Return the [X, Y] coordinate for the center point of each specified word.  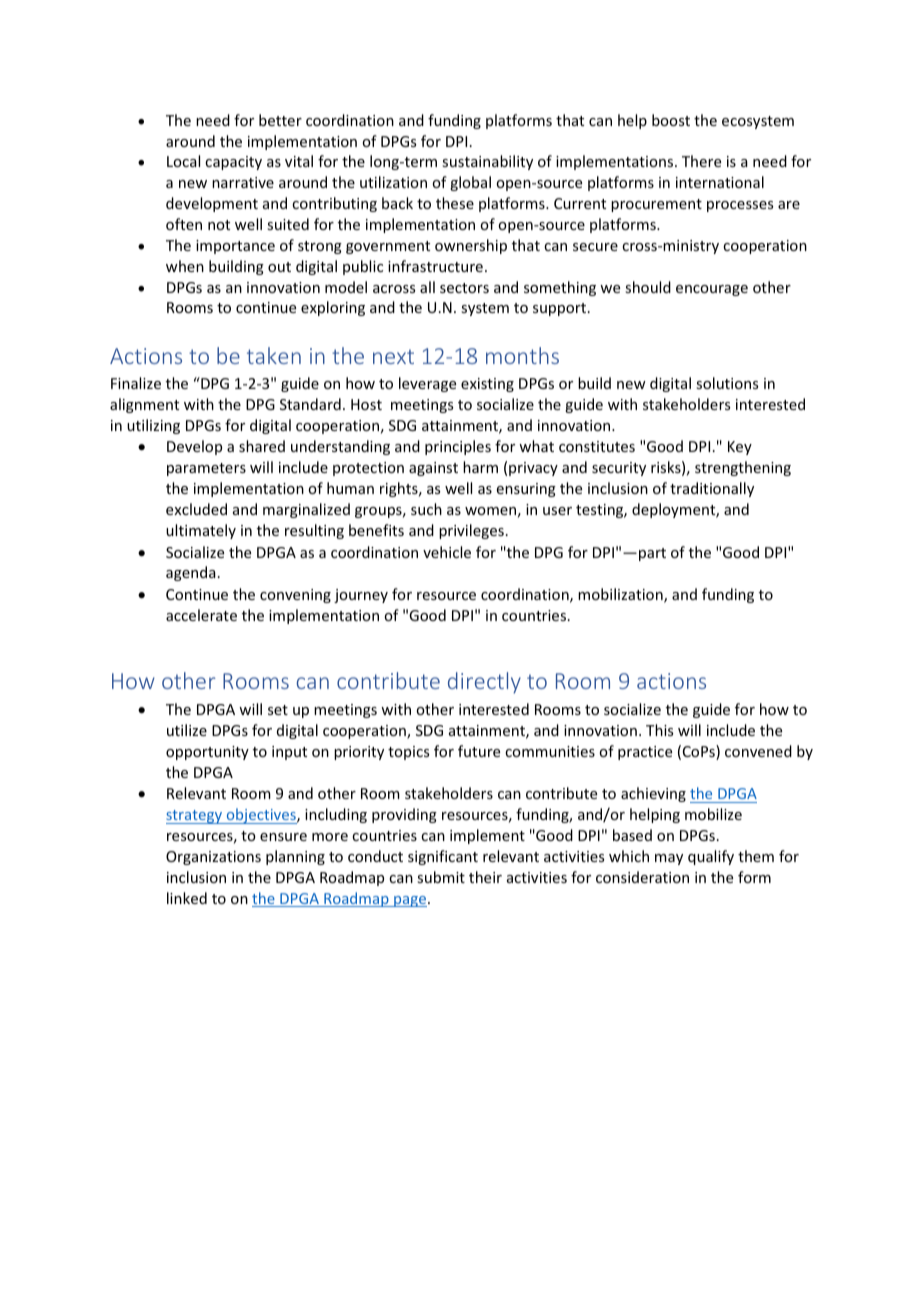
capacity [233, 163]
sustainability [487, 162]
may [669, 859]
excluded [196, 509]
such [426, 509]
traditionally [712, 489]
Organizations [213, 858]
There [701, 161]
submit [441, 877]
